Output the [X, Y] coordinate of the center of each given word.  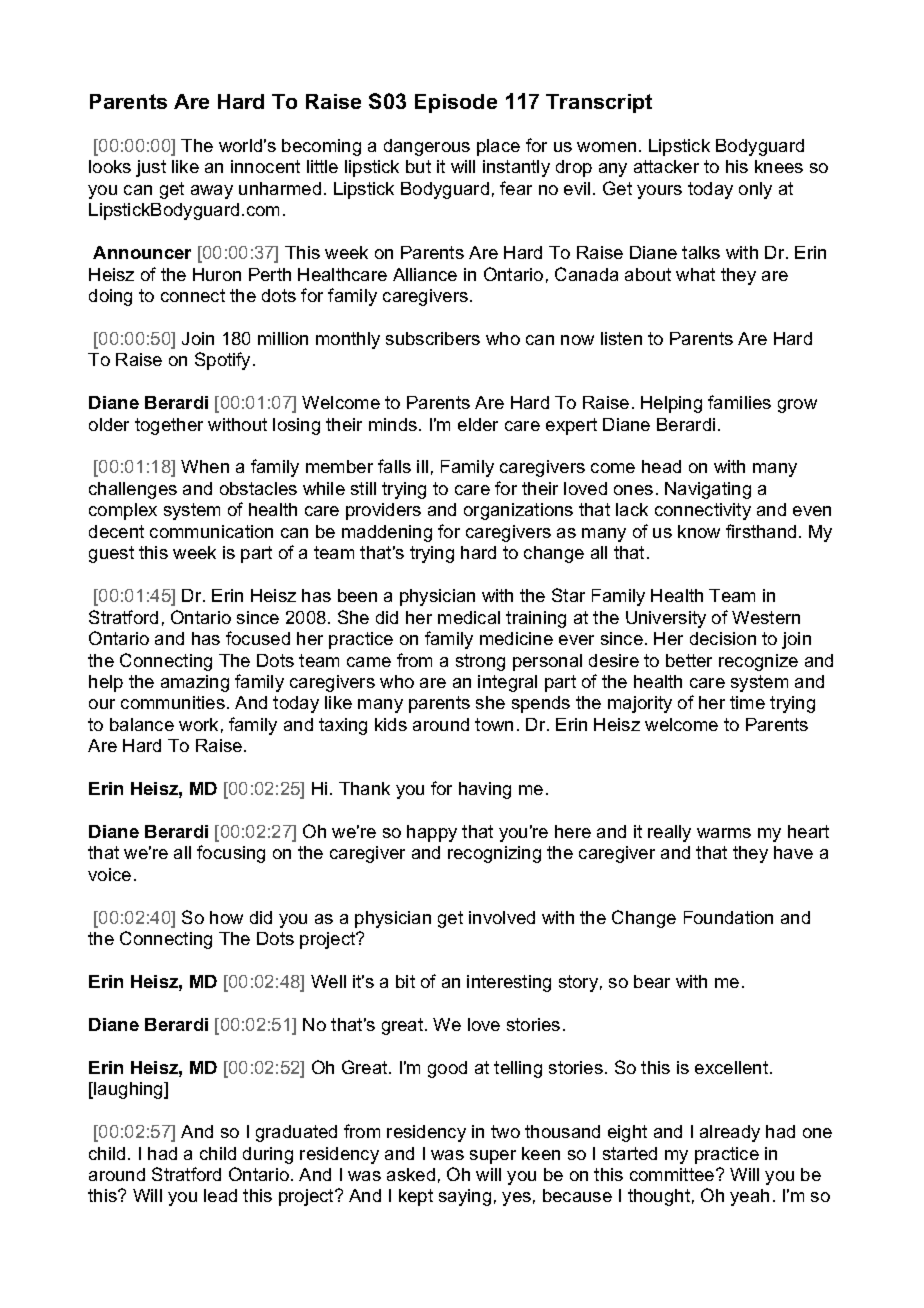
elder [478, 424]
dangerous [427, 147]
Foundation [728, 917]
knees [779, 166]
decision [723, 638]
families [739, 402]
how [226, 917]
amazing [195, 683]
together [169, 426]
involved [502, 917]
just [151, 168]
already [730, 1133]
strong [480, 662]
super [493, 1157]
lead [220, 1195]
